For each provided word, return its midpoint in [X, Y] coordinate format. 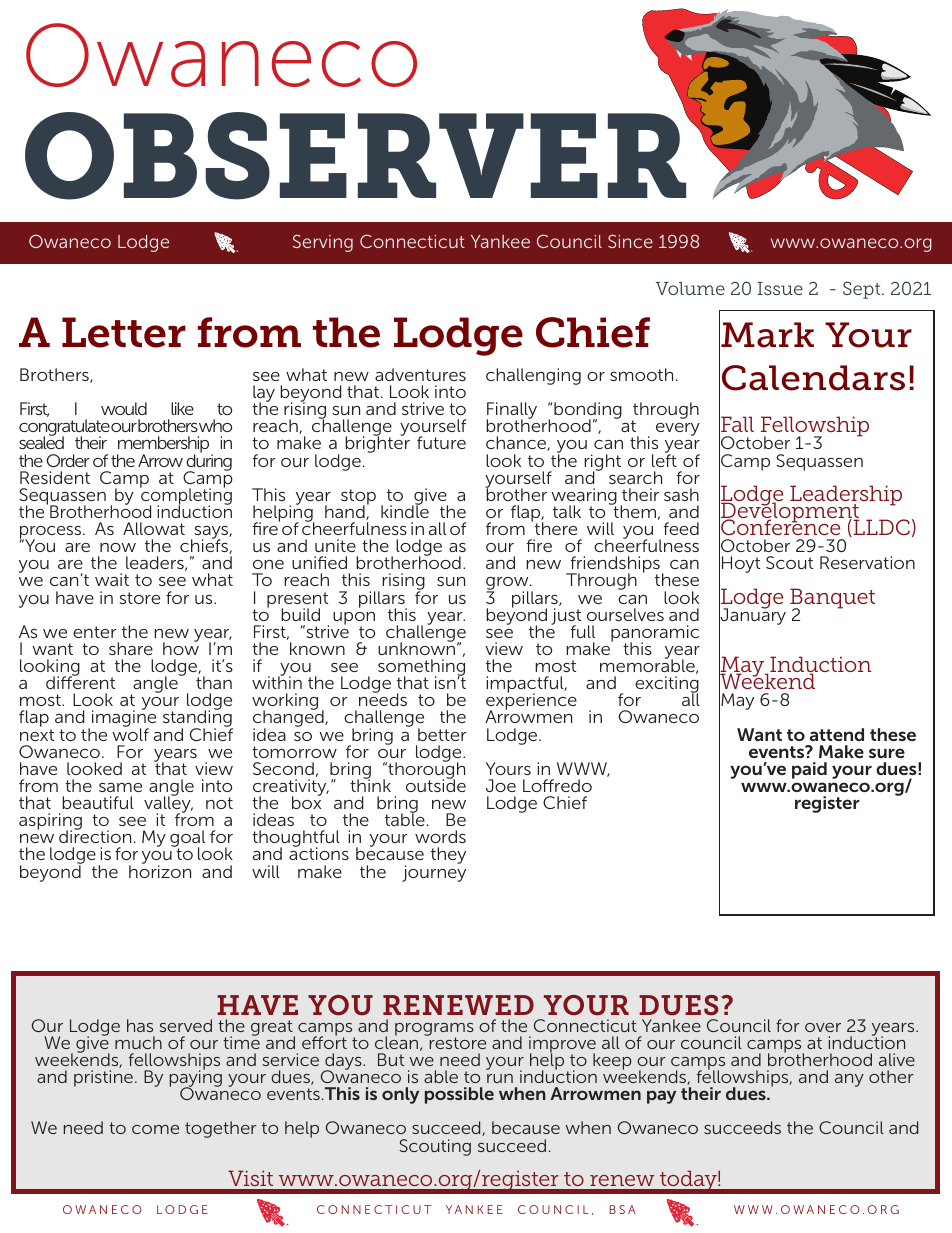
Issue [780, 288]
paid [809, 770]
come [155, 1129]
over [823, 1027]
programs [434, 1030]
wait [112, 579]
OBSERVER [357, 155]
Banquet [832, 599]
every [678, 429]
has [140, 1025]
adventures [420, 374]
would [124, 408]
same [120, 787]
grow [508, 585]
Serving [323, 243]
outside [436, 784]
